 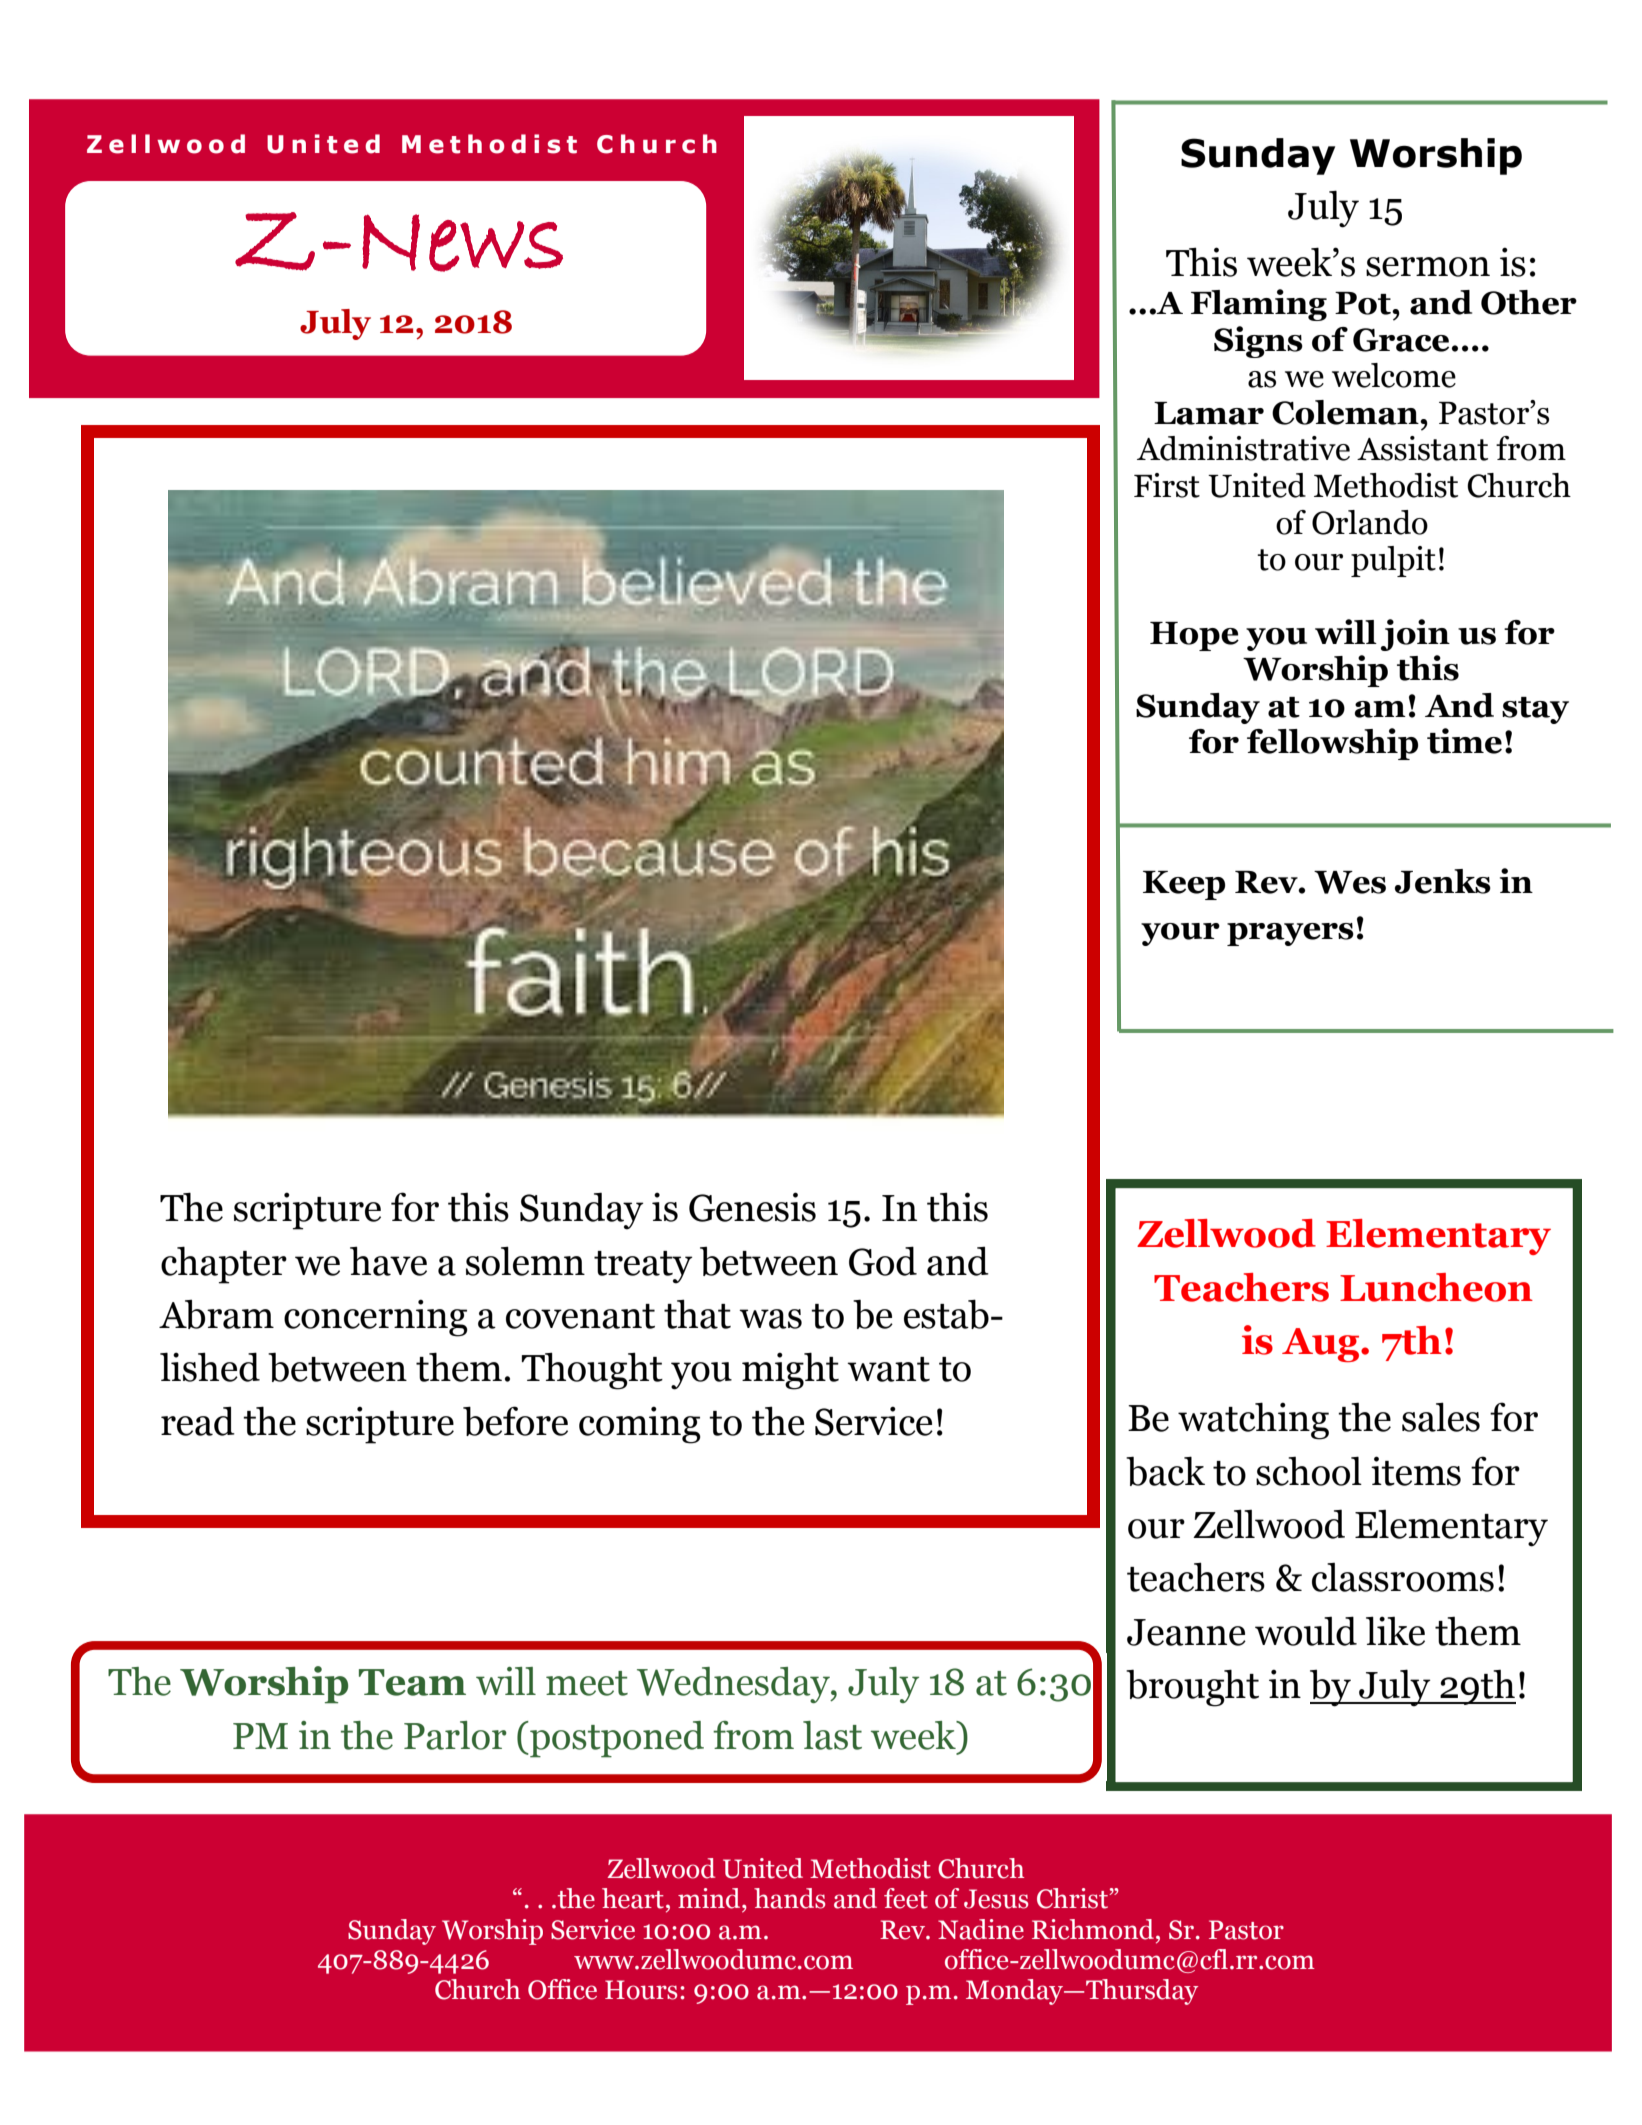 I want to click on Lamar, so click(x=1209, y=413).
